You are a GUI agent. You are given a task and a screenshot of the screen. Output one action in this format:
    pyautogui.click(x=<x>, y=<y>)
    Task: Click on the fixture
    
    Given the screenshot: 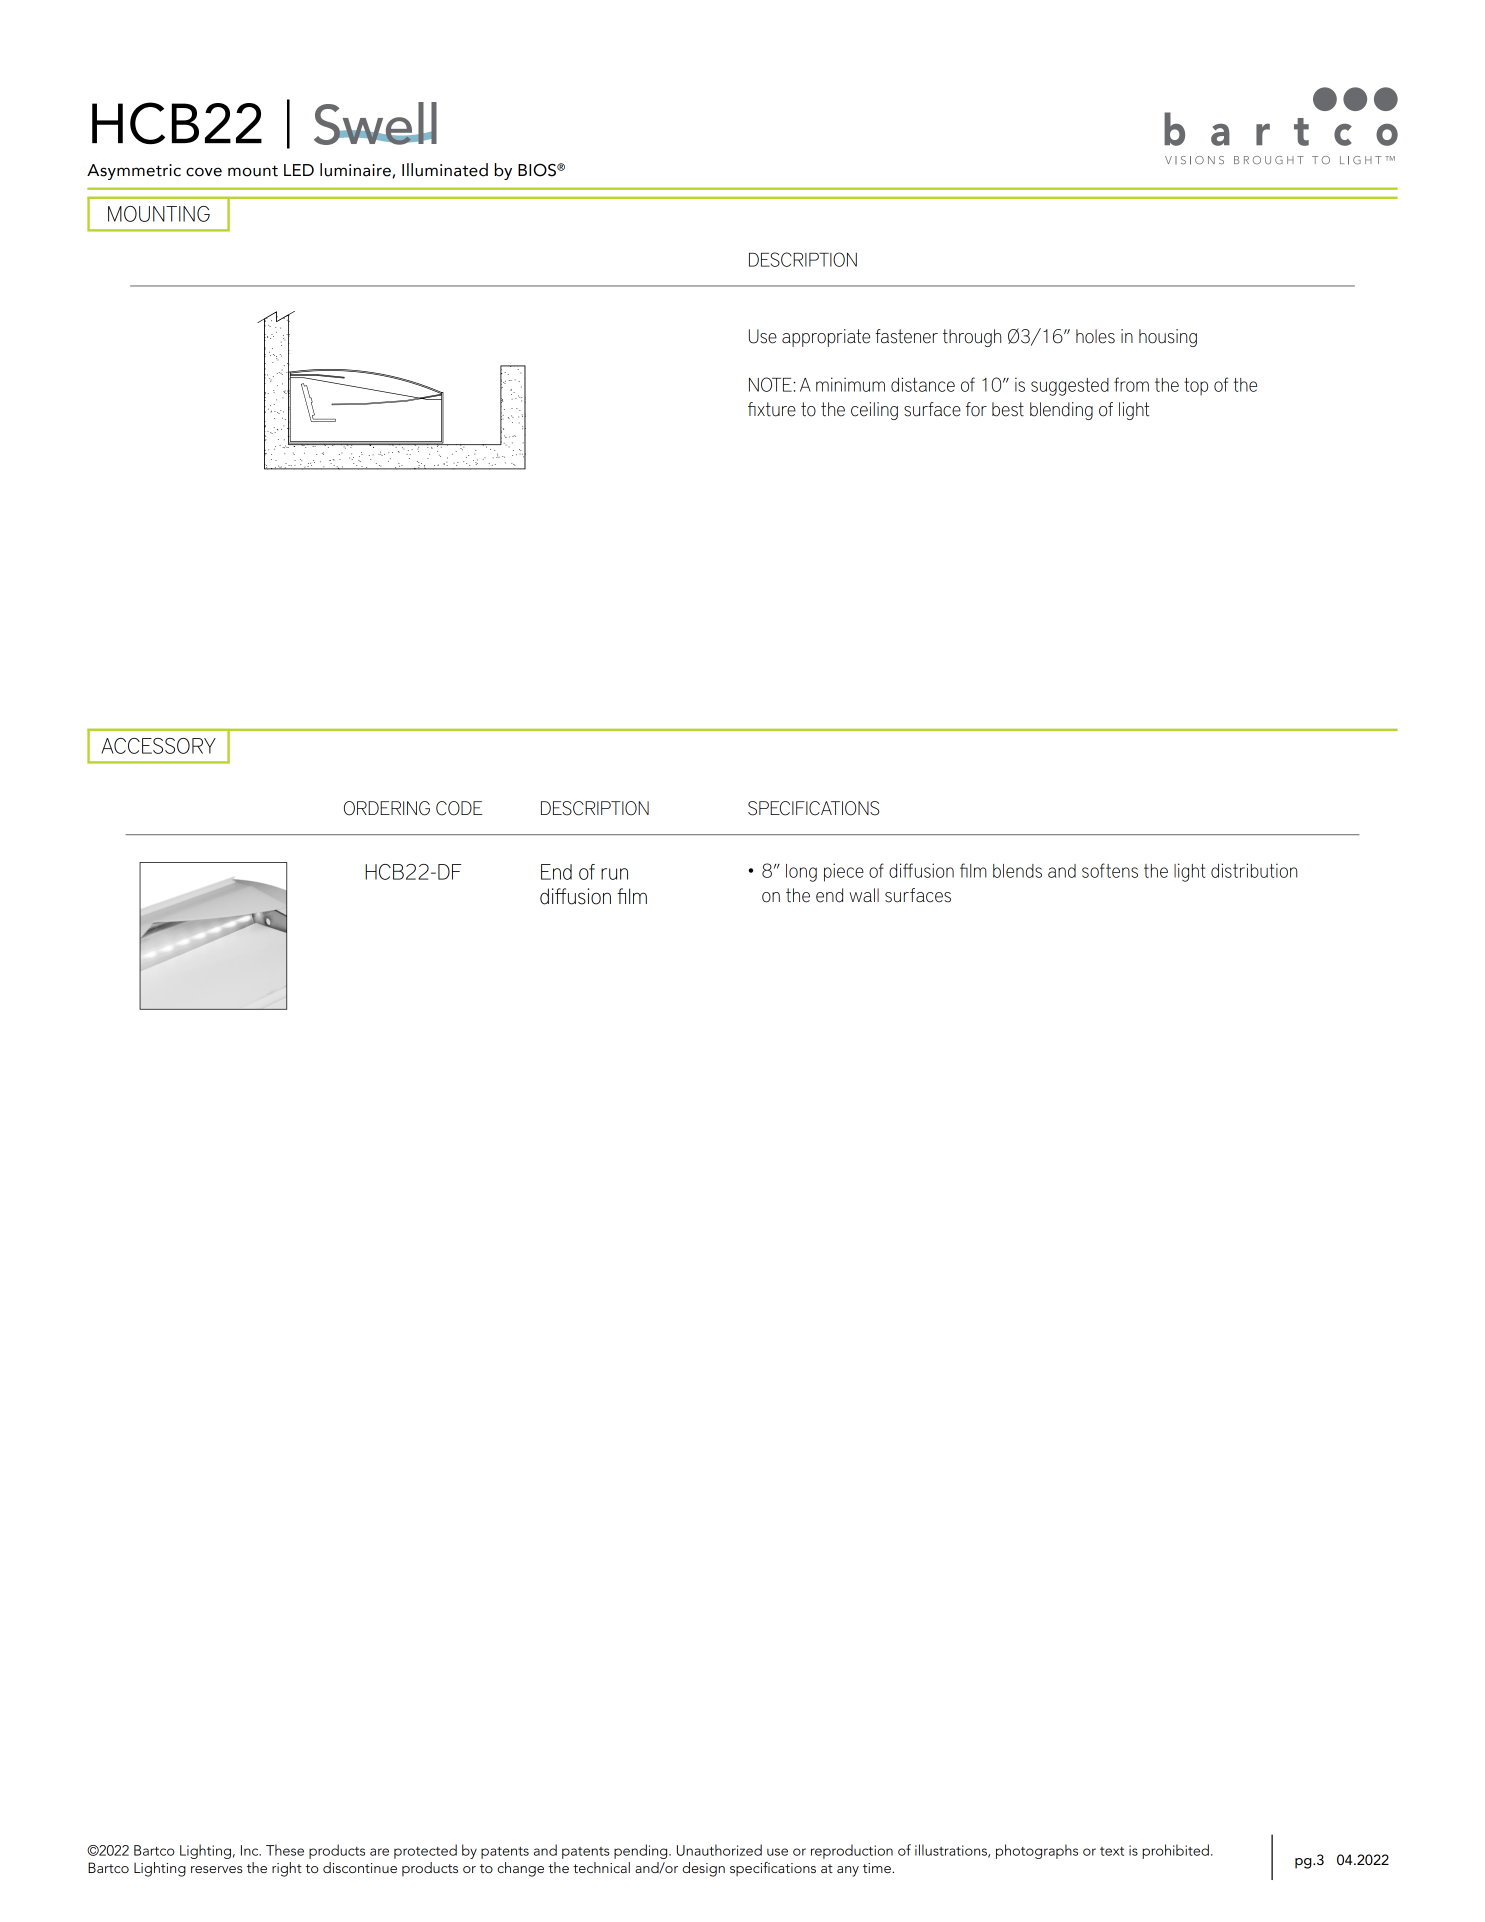 What is the action you would take?
    pyautogui.click(x=772, y=409)
